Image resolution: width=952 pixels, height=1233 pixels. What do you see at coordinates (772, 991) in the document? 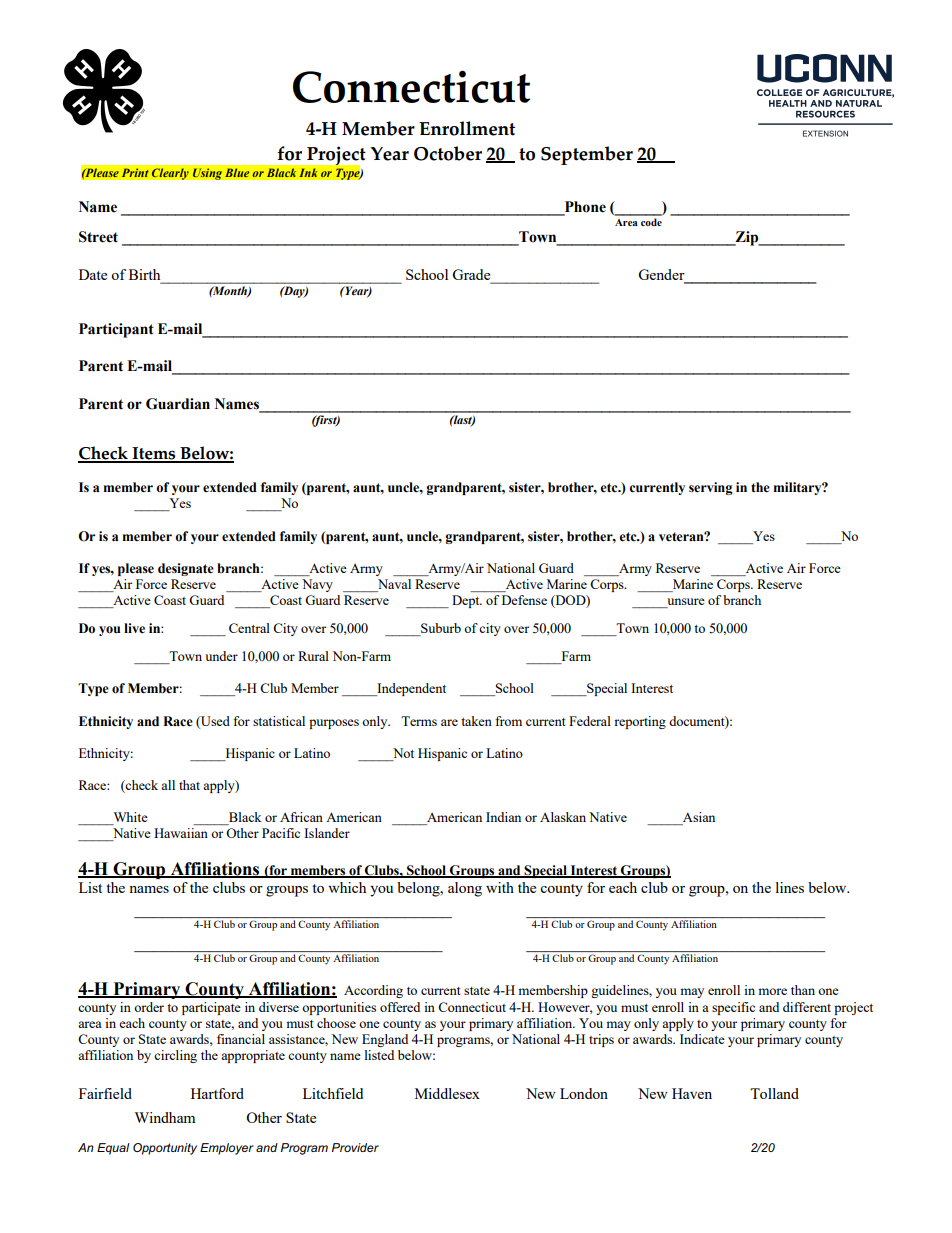
I see `more` at bounding box center [772, 991].
